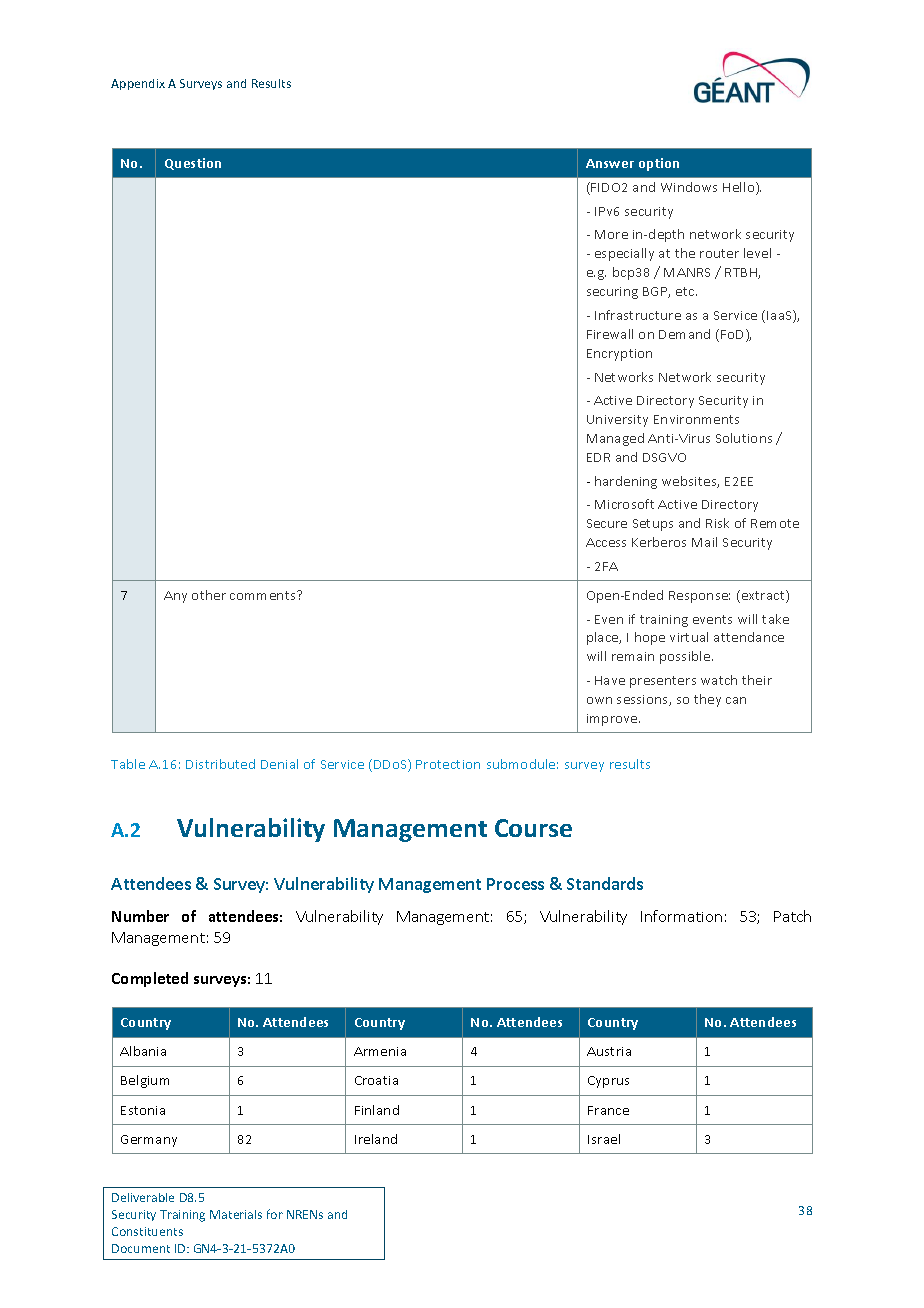 Image resolution: width=924 pixels, height=1308 pixels. I want to click on Process, so click(515, 884).
